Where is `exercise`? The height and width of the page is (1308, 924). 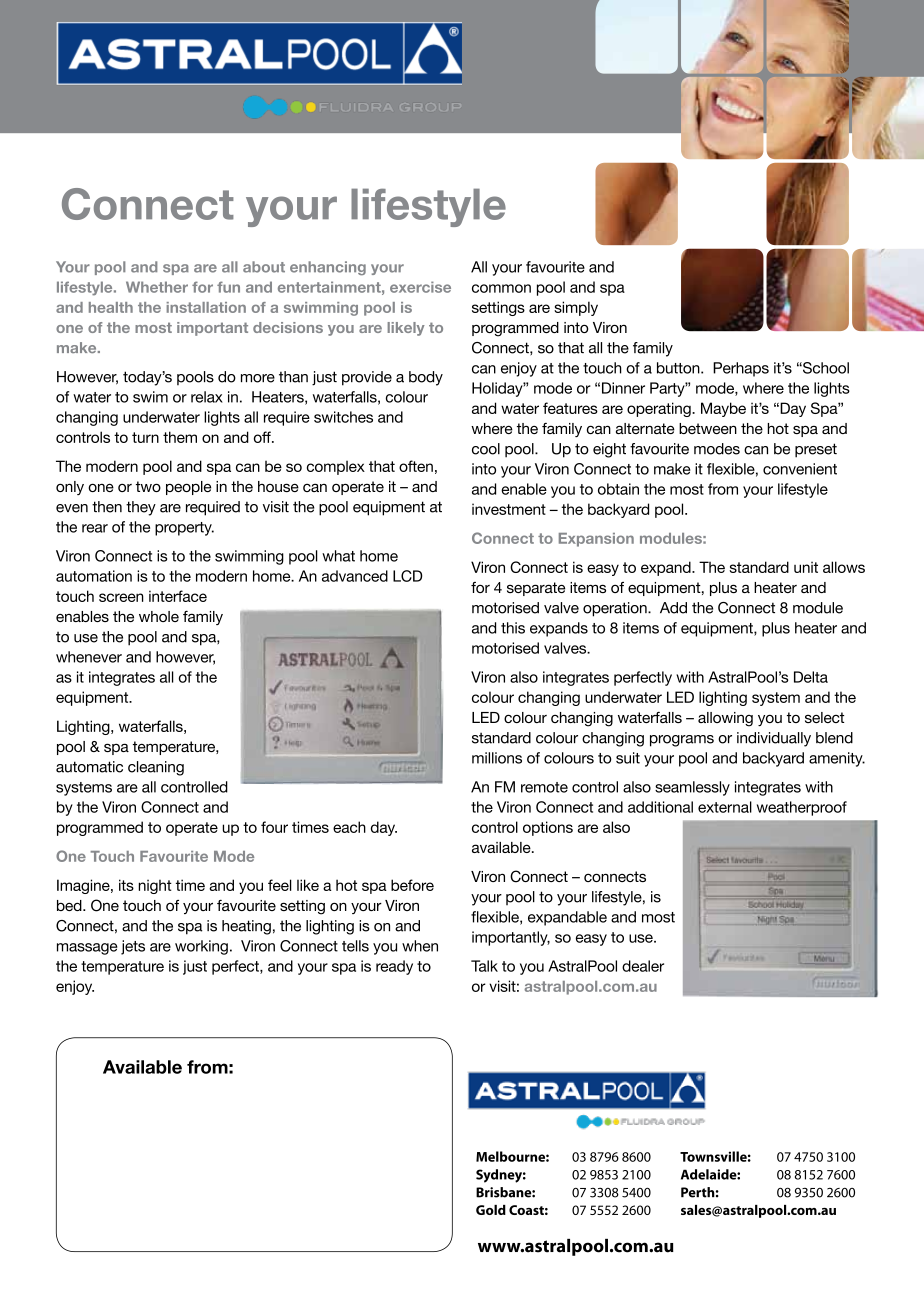 exercise is located at coordinates (420, 287).
